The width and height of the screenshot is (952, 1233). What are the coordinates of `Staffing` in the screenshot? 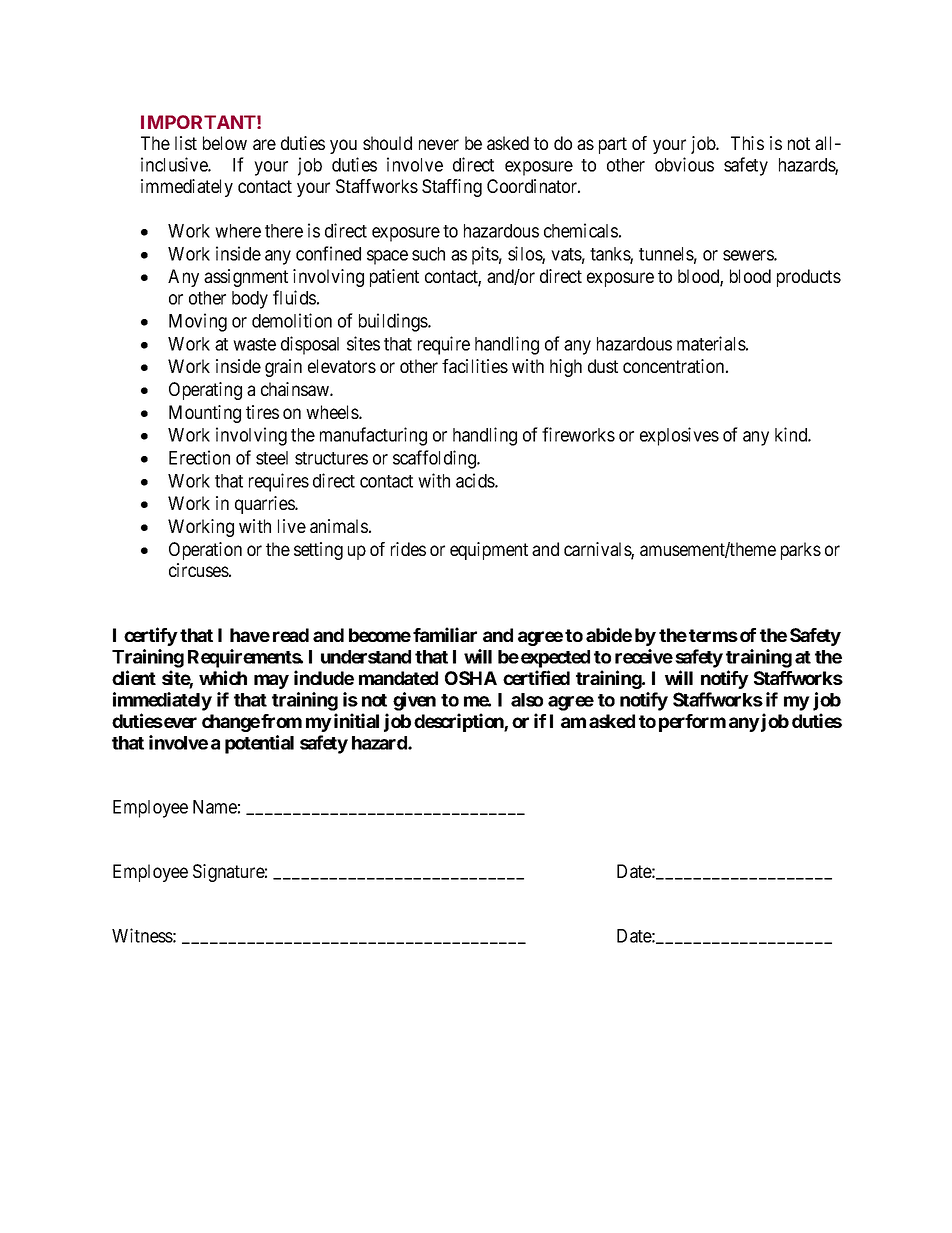 It's located at (452, 188).
